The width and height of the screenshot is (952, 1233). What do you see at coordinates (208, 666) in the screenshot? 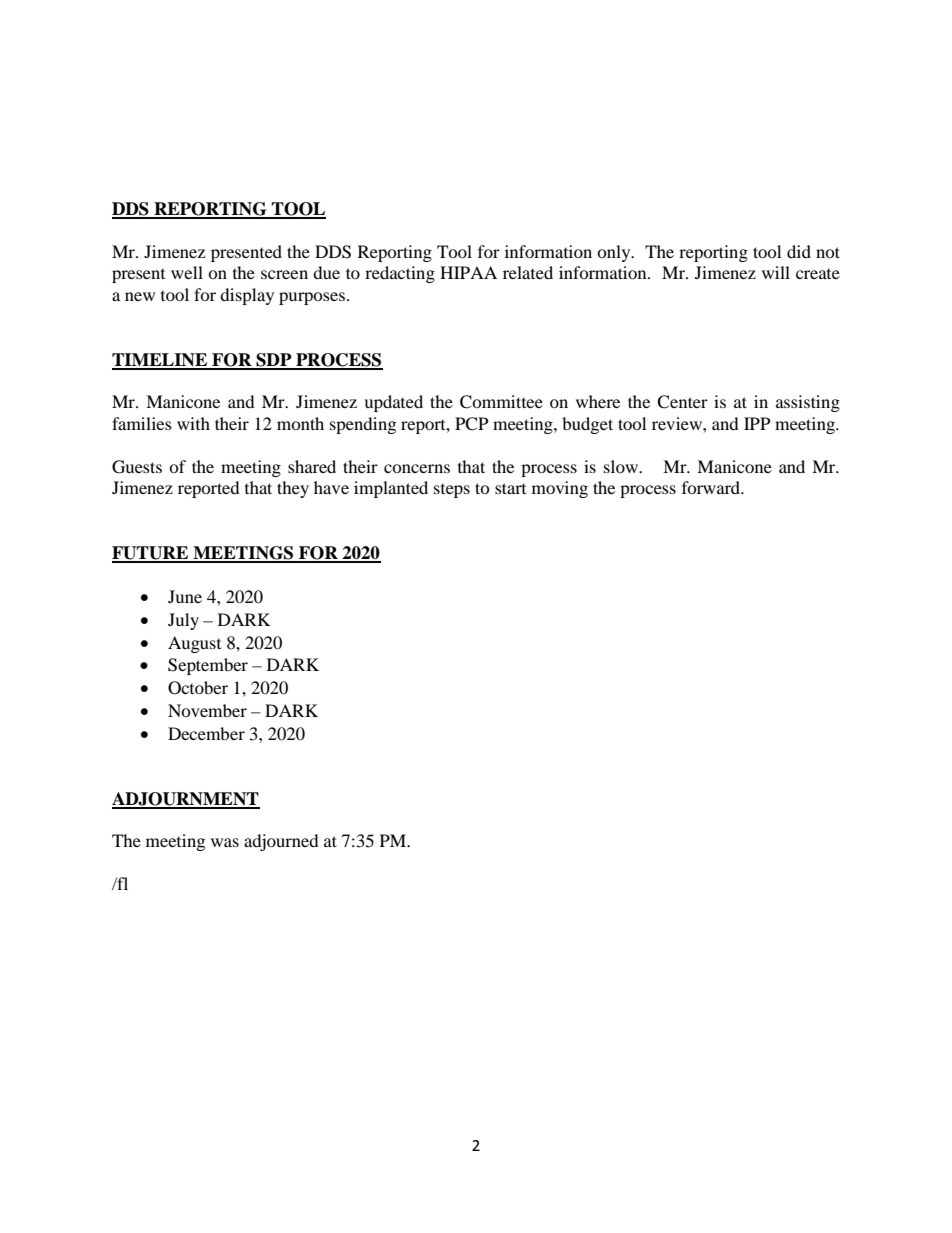
I see `September` at bounding box center [208, 666].
